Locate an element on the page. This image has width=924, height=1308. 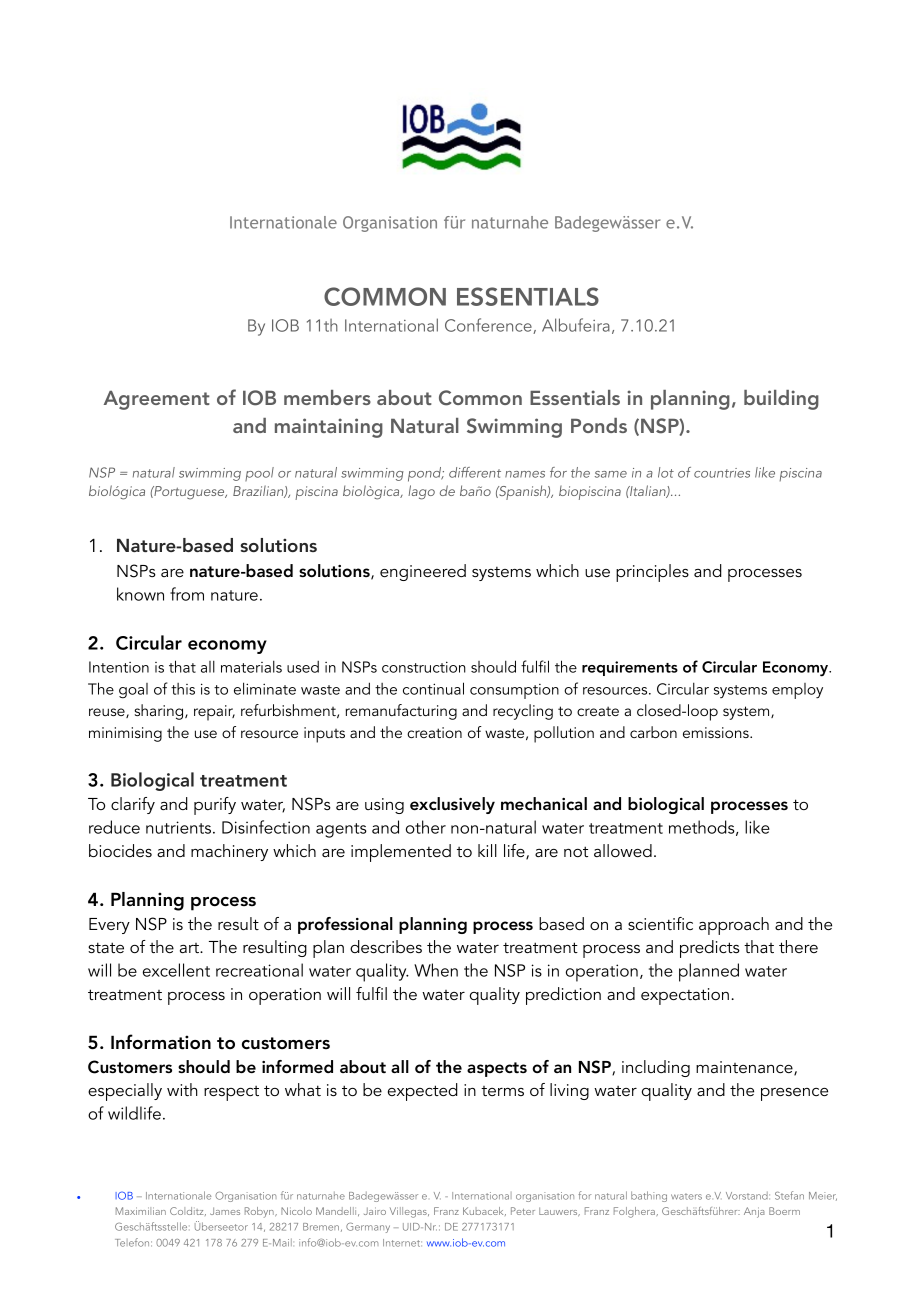
Agreement is located at coordinates (157, 400).
